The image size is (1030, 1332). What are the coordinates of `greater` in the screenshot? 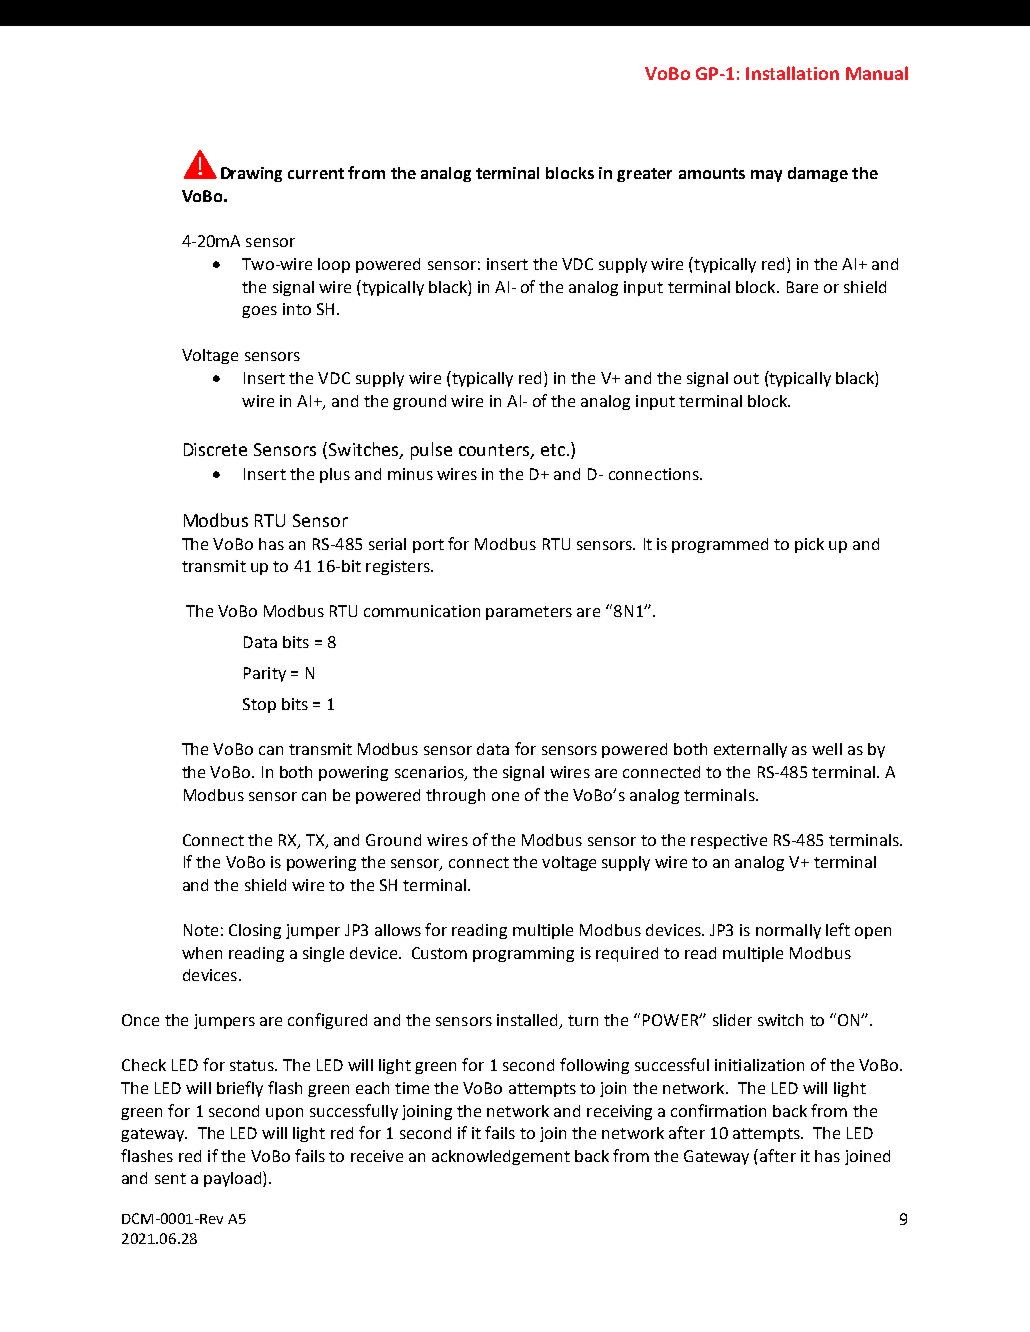 It's located at (644, 175).
